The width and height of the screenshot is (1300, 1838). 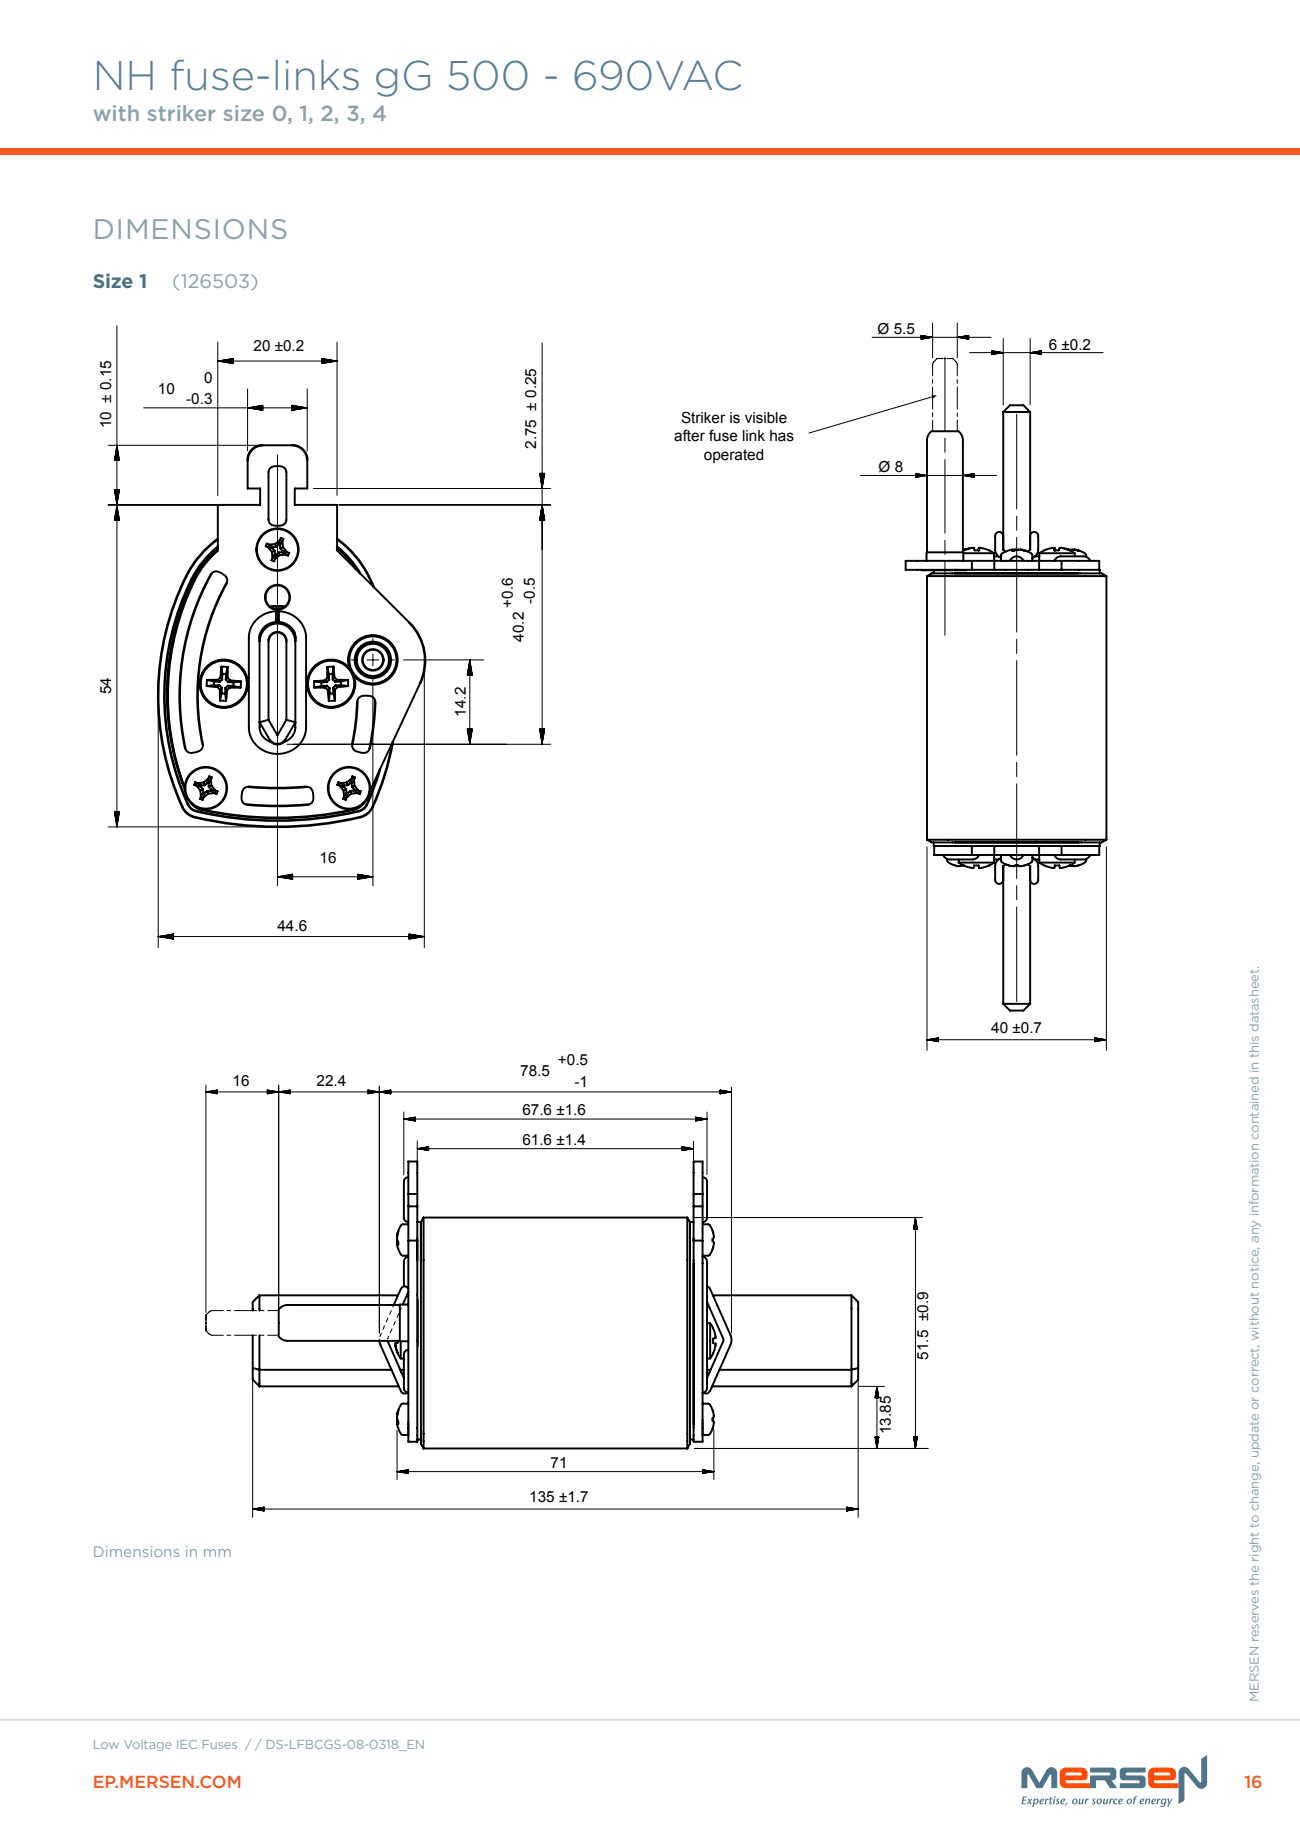 What do you see at coordinates (733, 456) in the screenshot?
I see `operated` at bounding box center [733, 456].
